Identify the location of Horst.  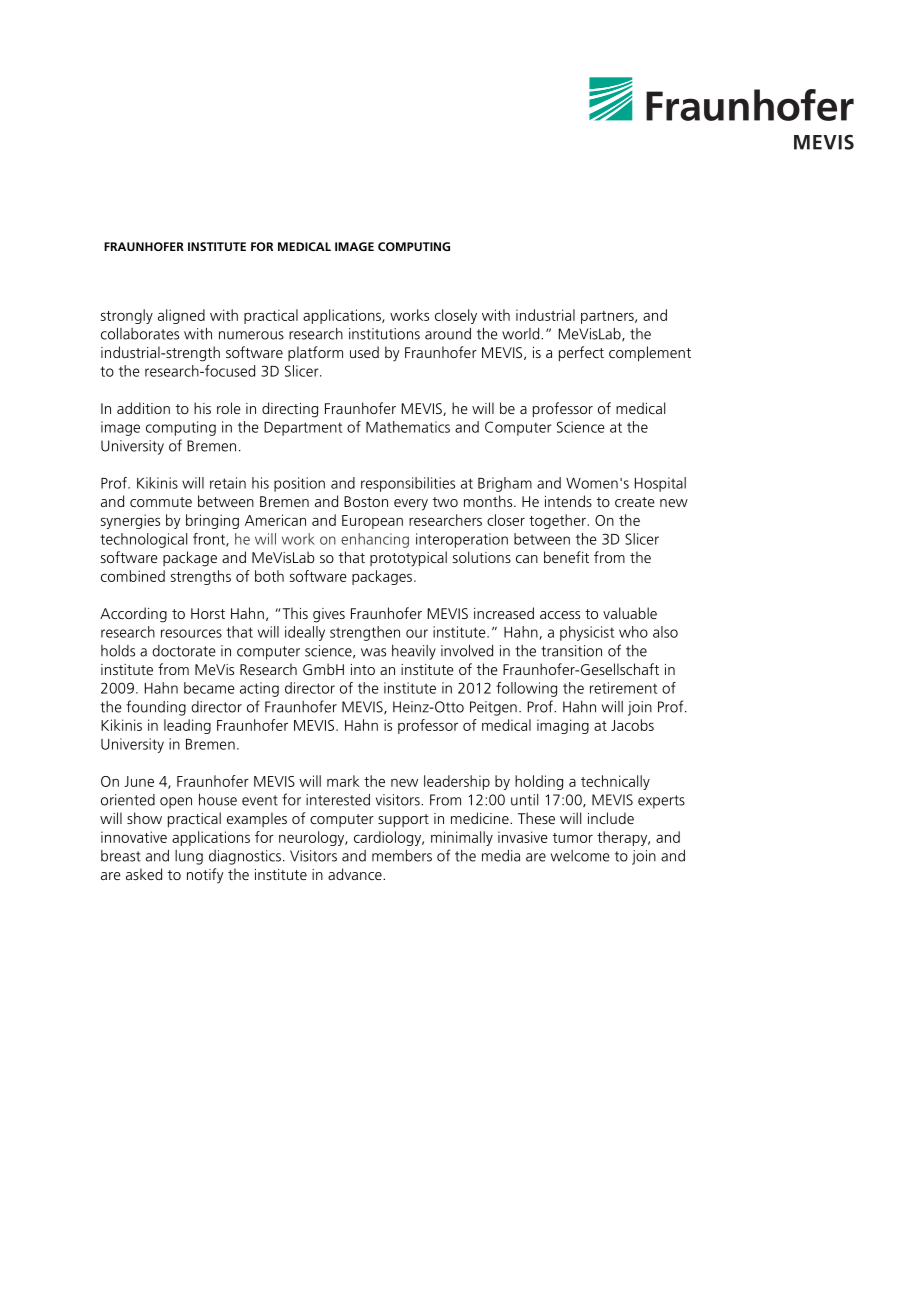
(208, 613).
